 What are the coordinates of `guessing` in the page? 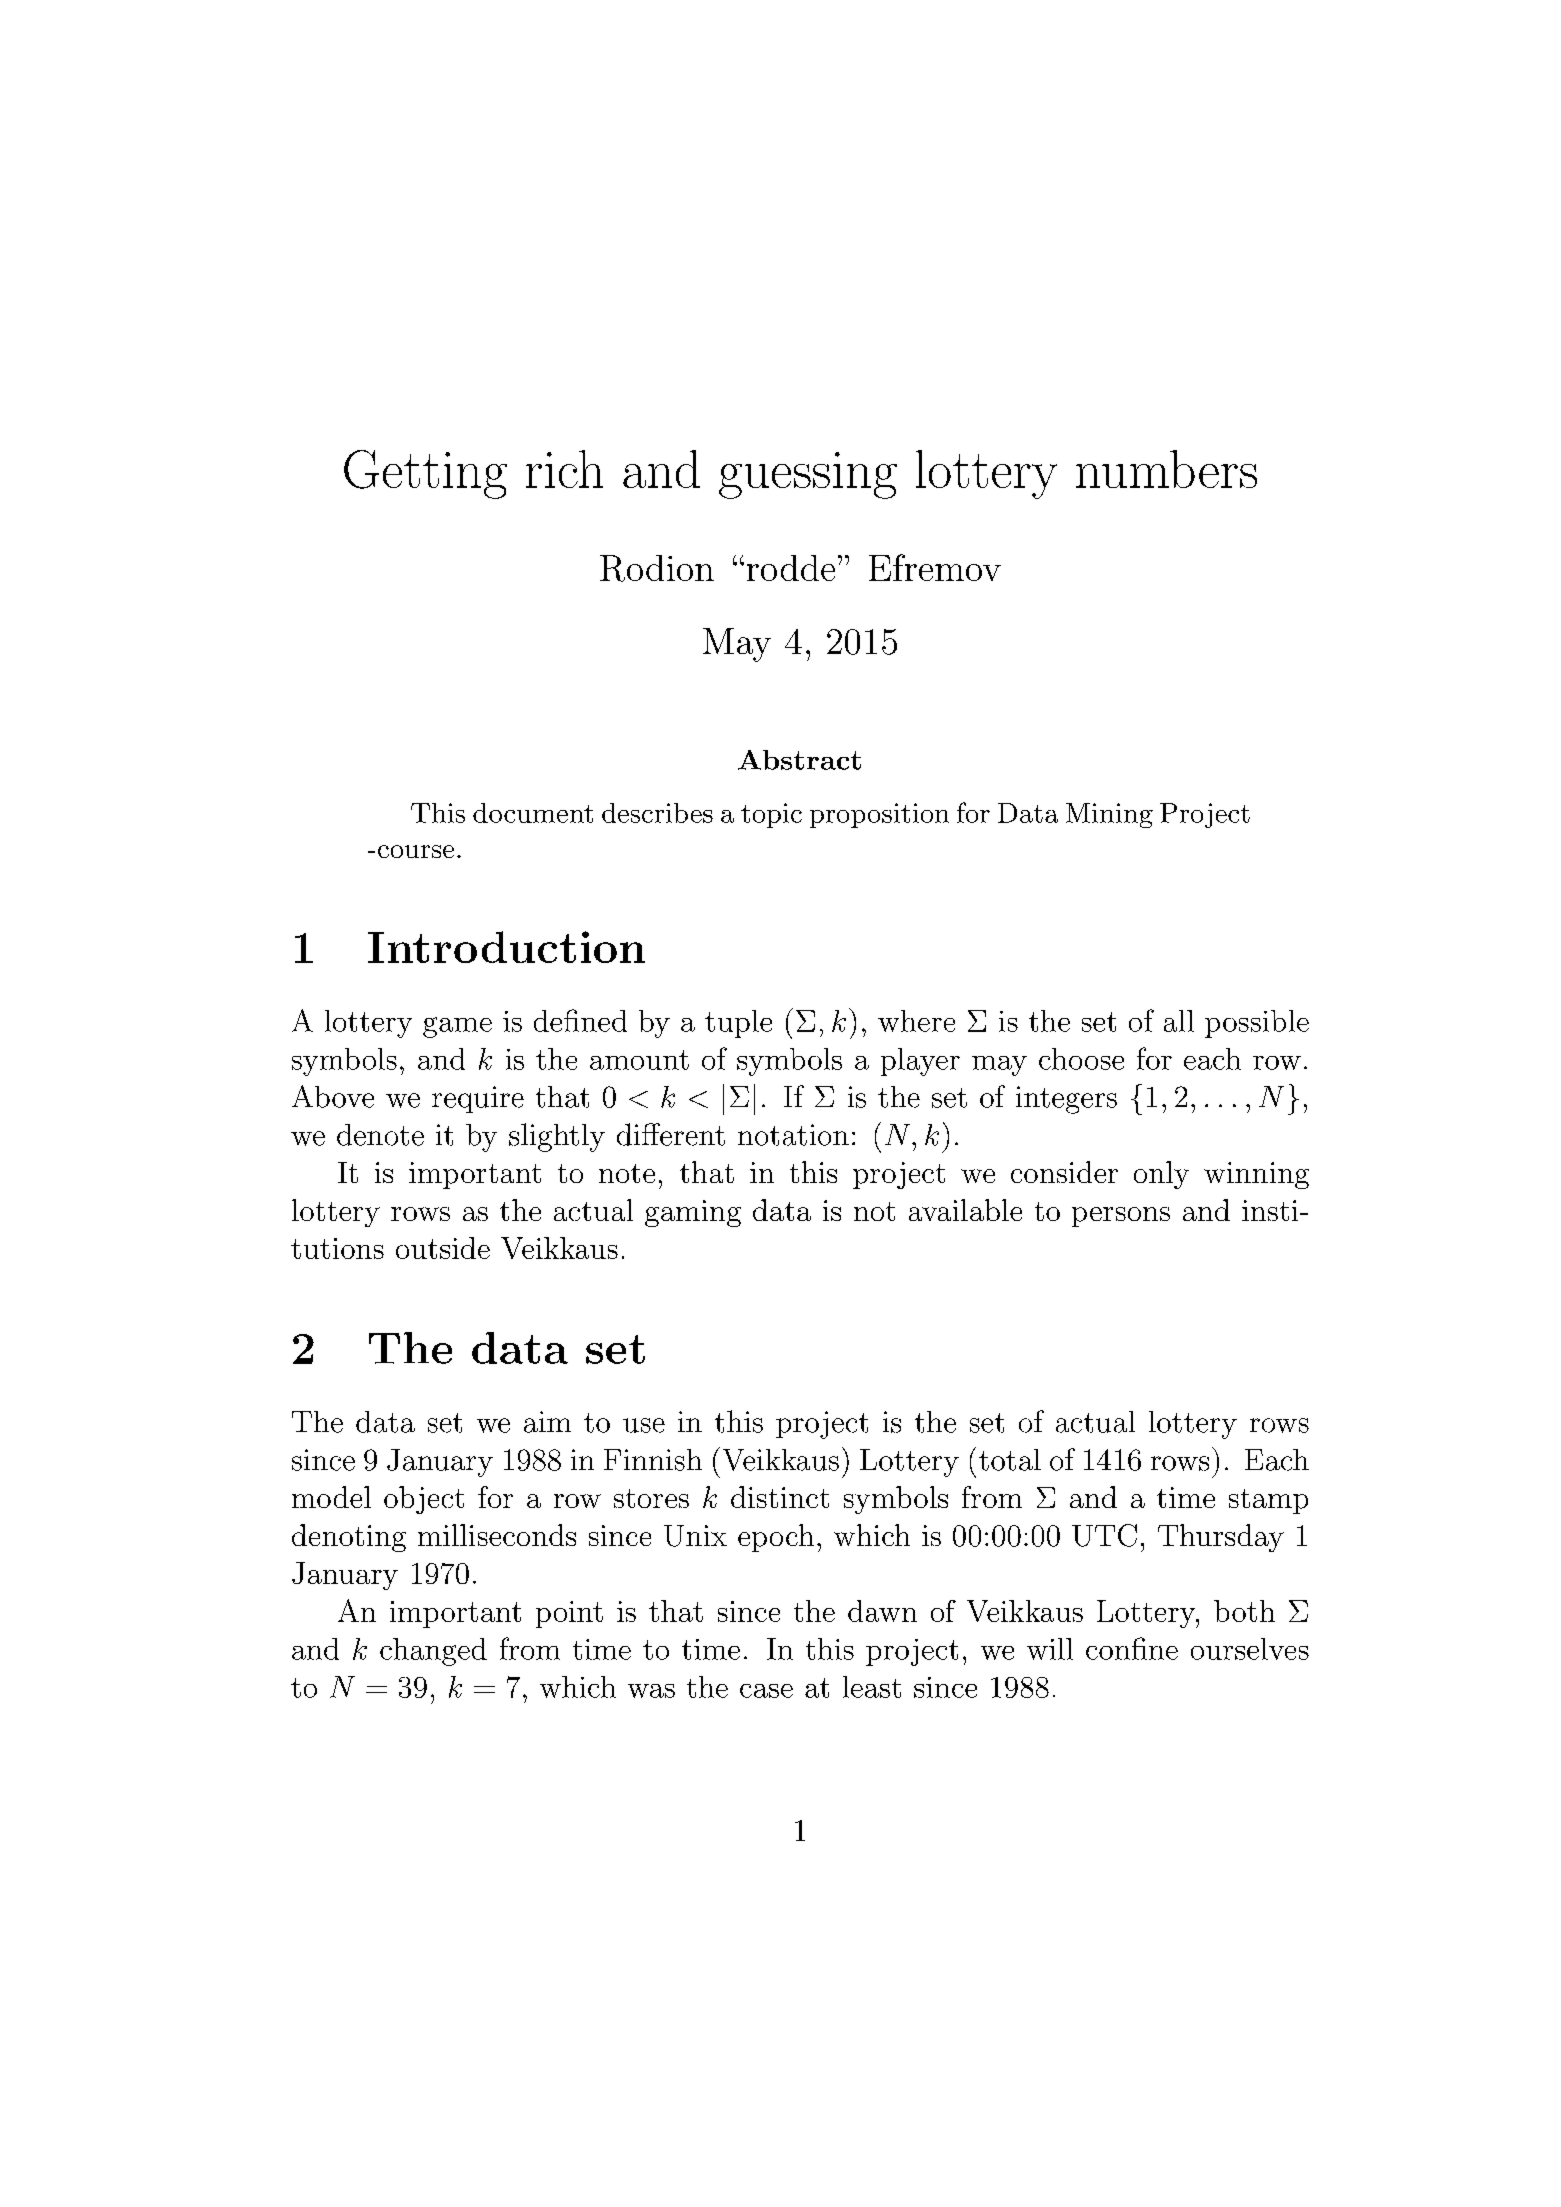 It's located at (808, 475).
